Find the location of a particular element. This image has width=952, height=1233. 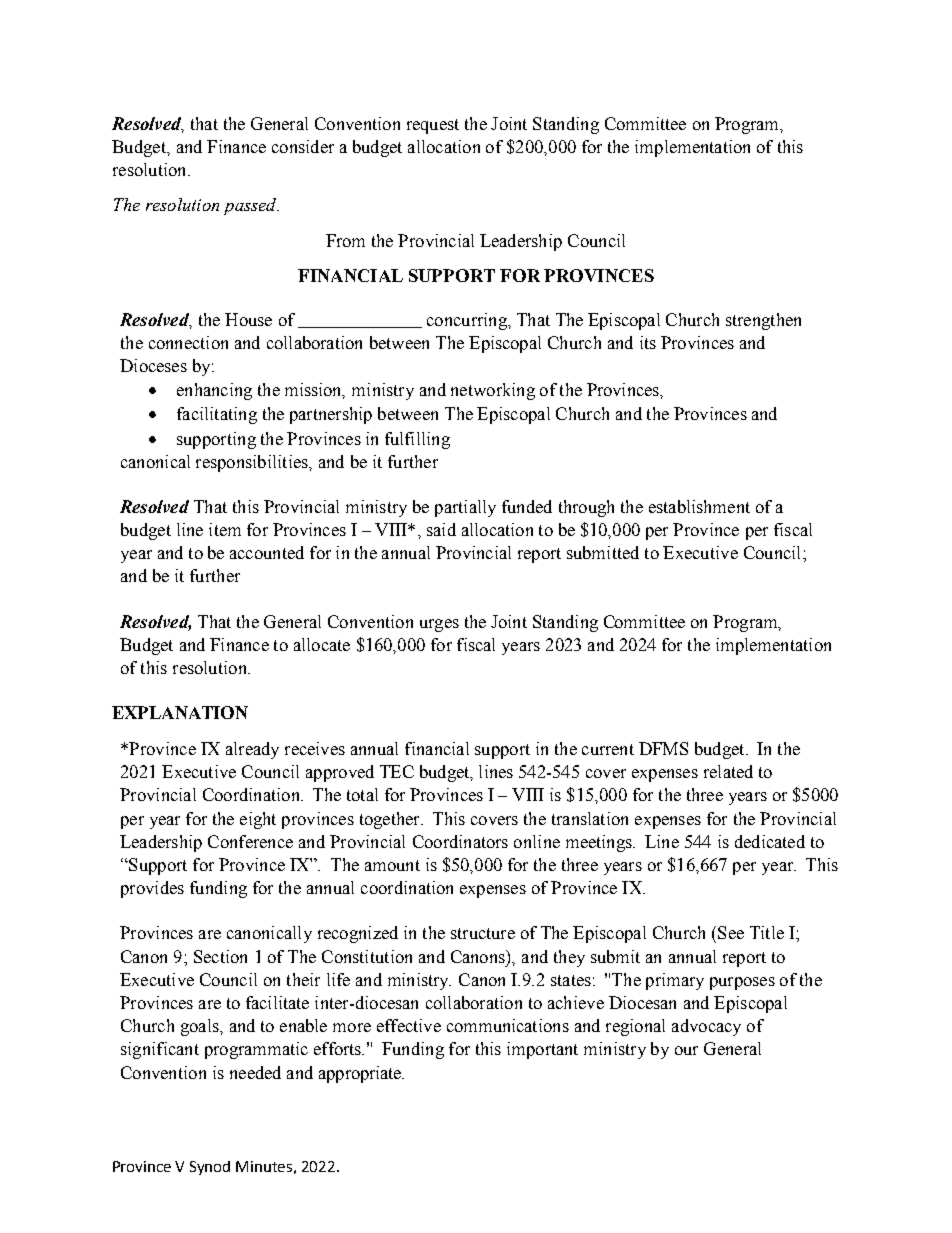

EXPLANATION is located at coordinates (180, 712).
